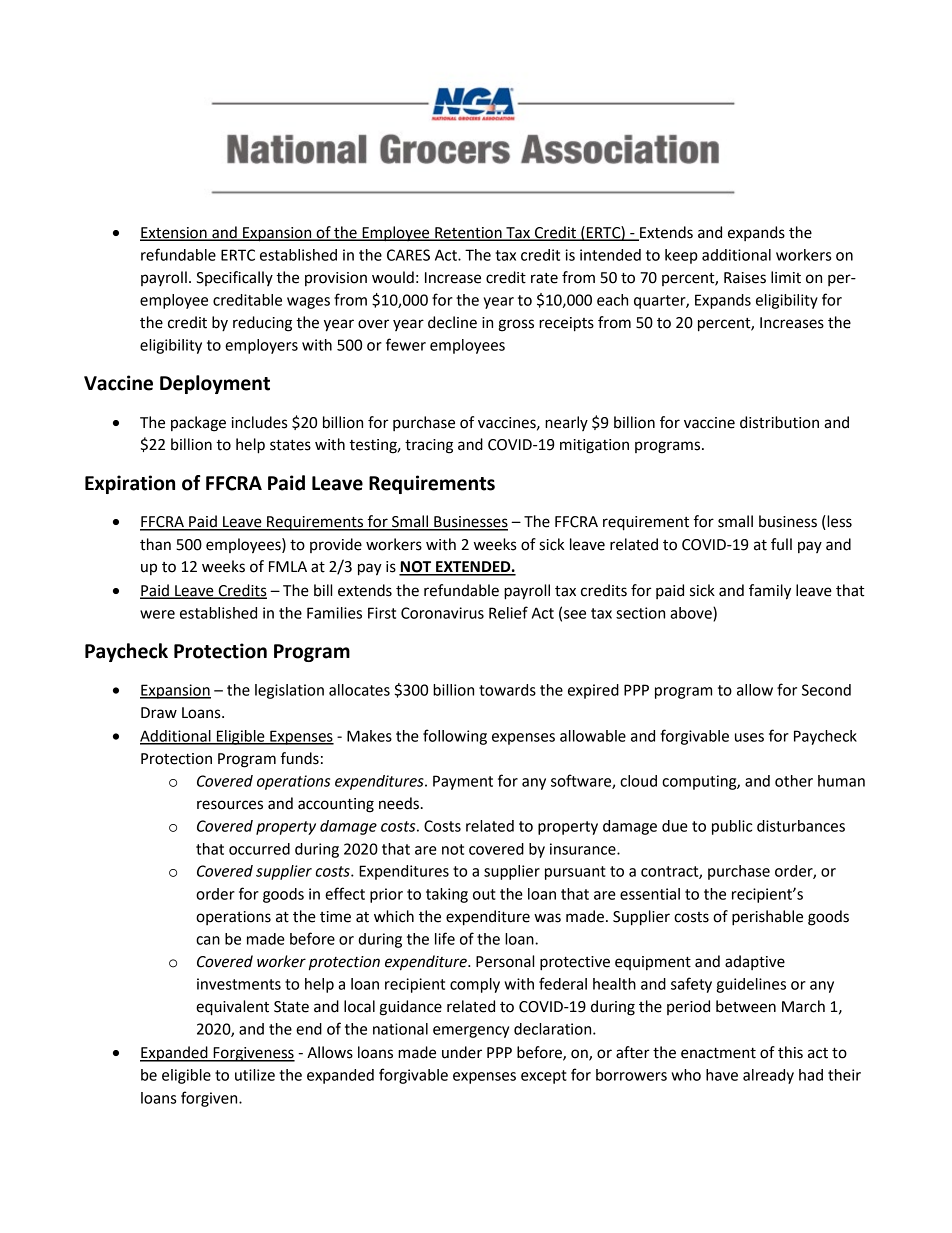  I want to click on Retention, so click(468, 233).
